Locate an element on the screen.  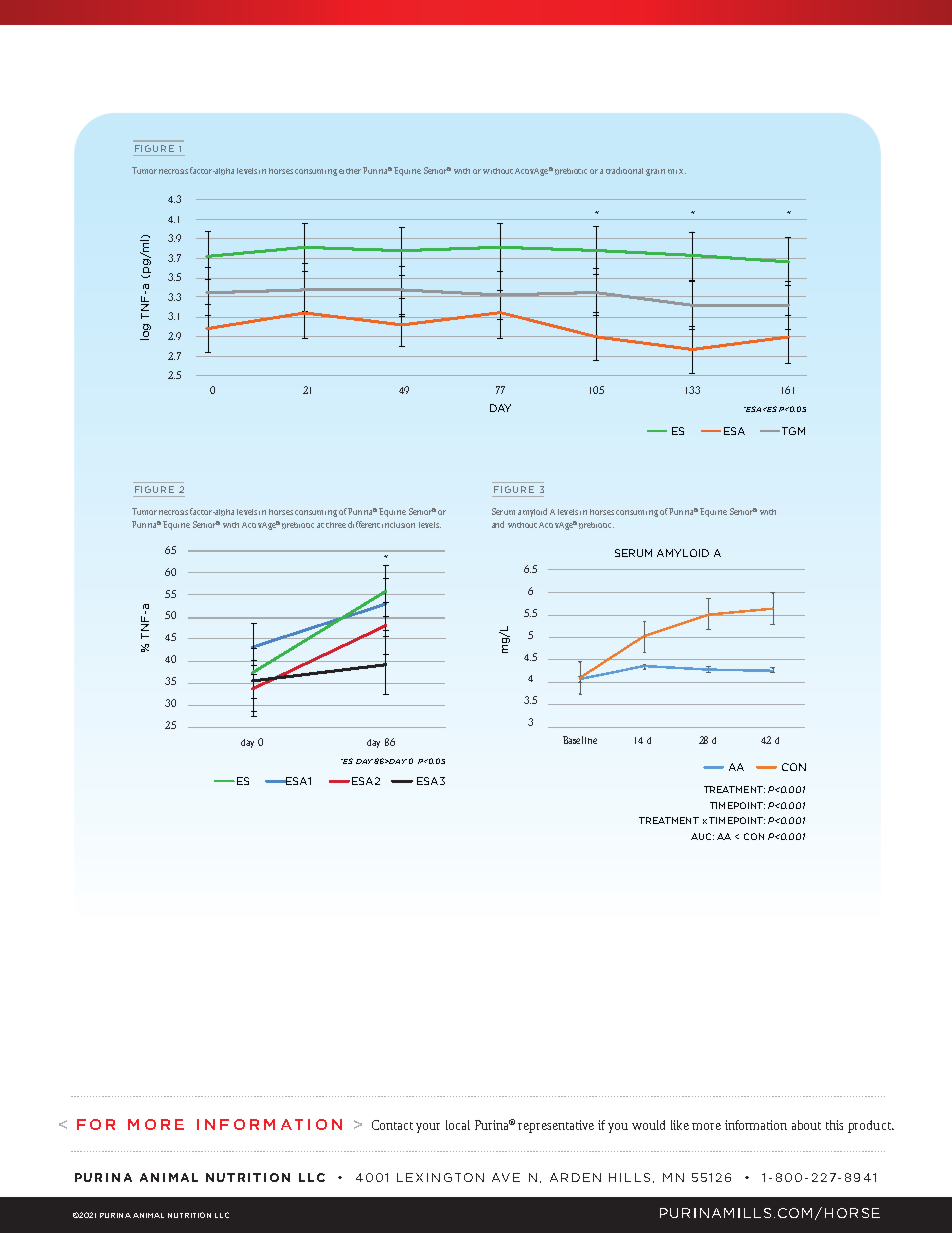
different is located at coordinates (364, 524).
